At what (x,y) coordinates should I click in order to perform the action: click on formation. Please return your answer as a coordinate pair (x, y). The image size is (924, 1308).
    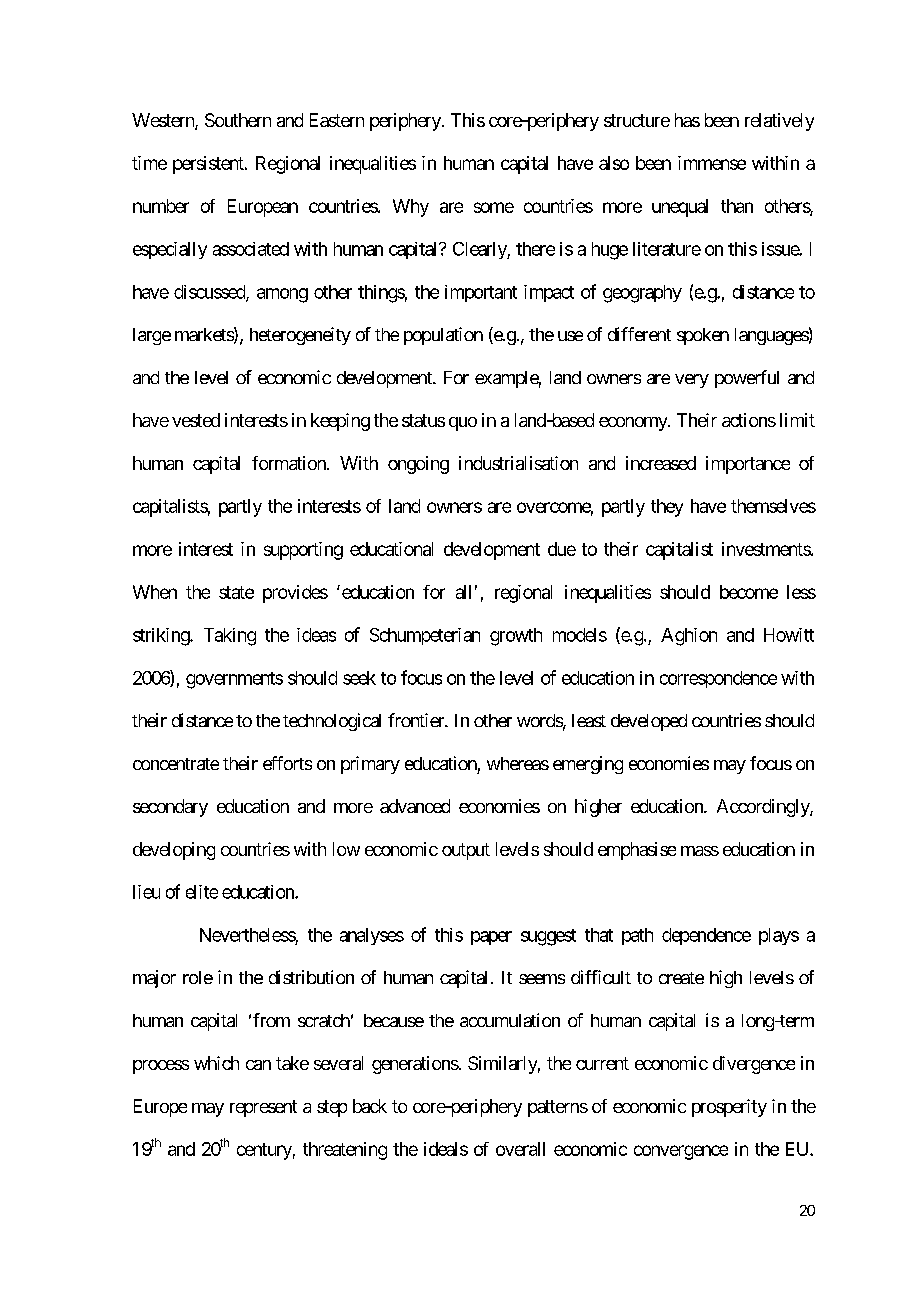
    Looking at the image, I should click on (290, 463).
